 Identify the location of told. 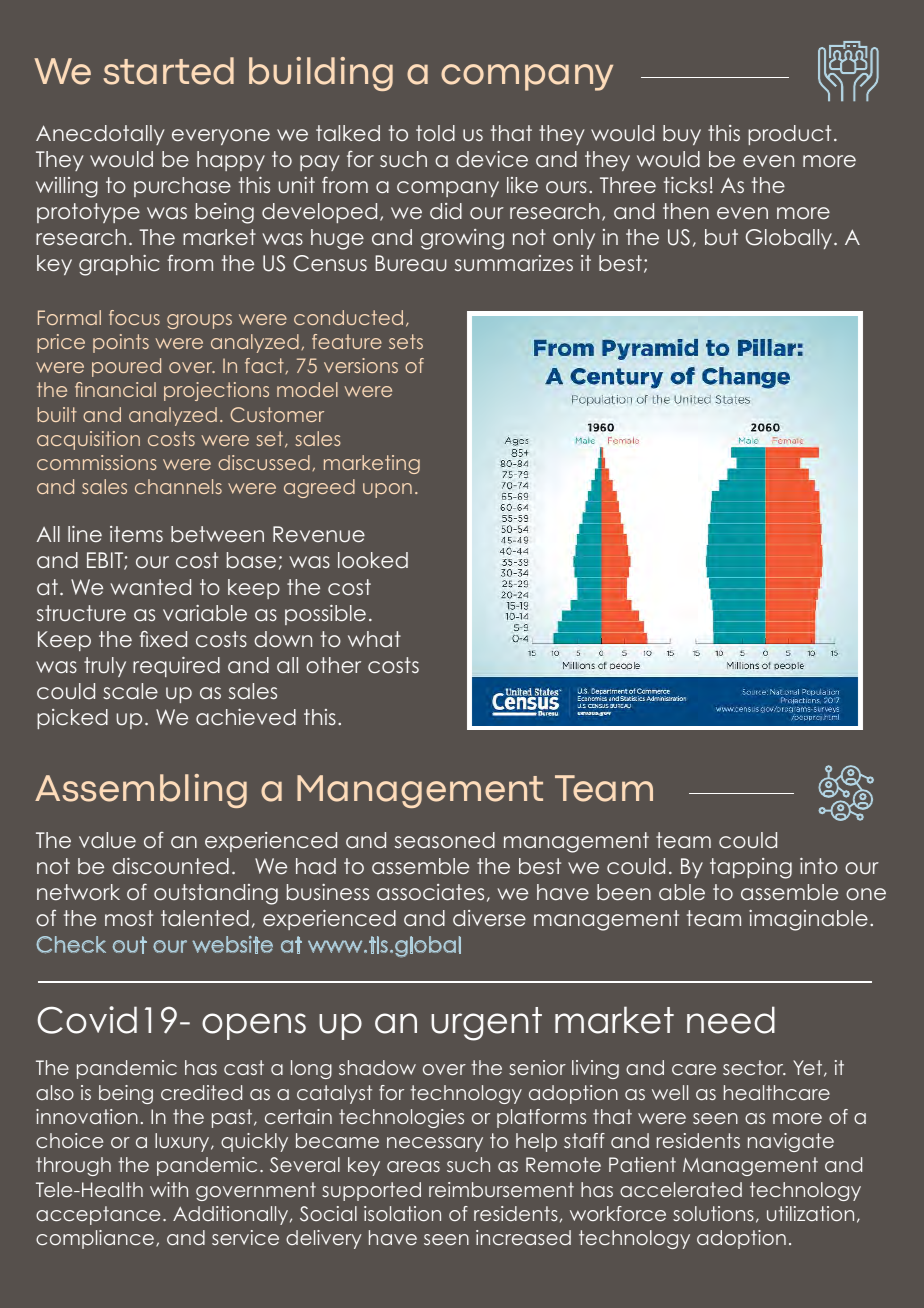
(435, 133).
